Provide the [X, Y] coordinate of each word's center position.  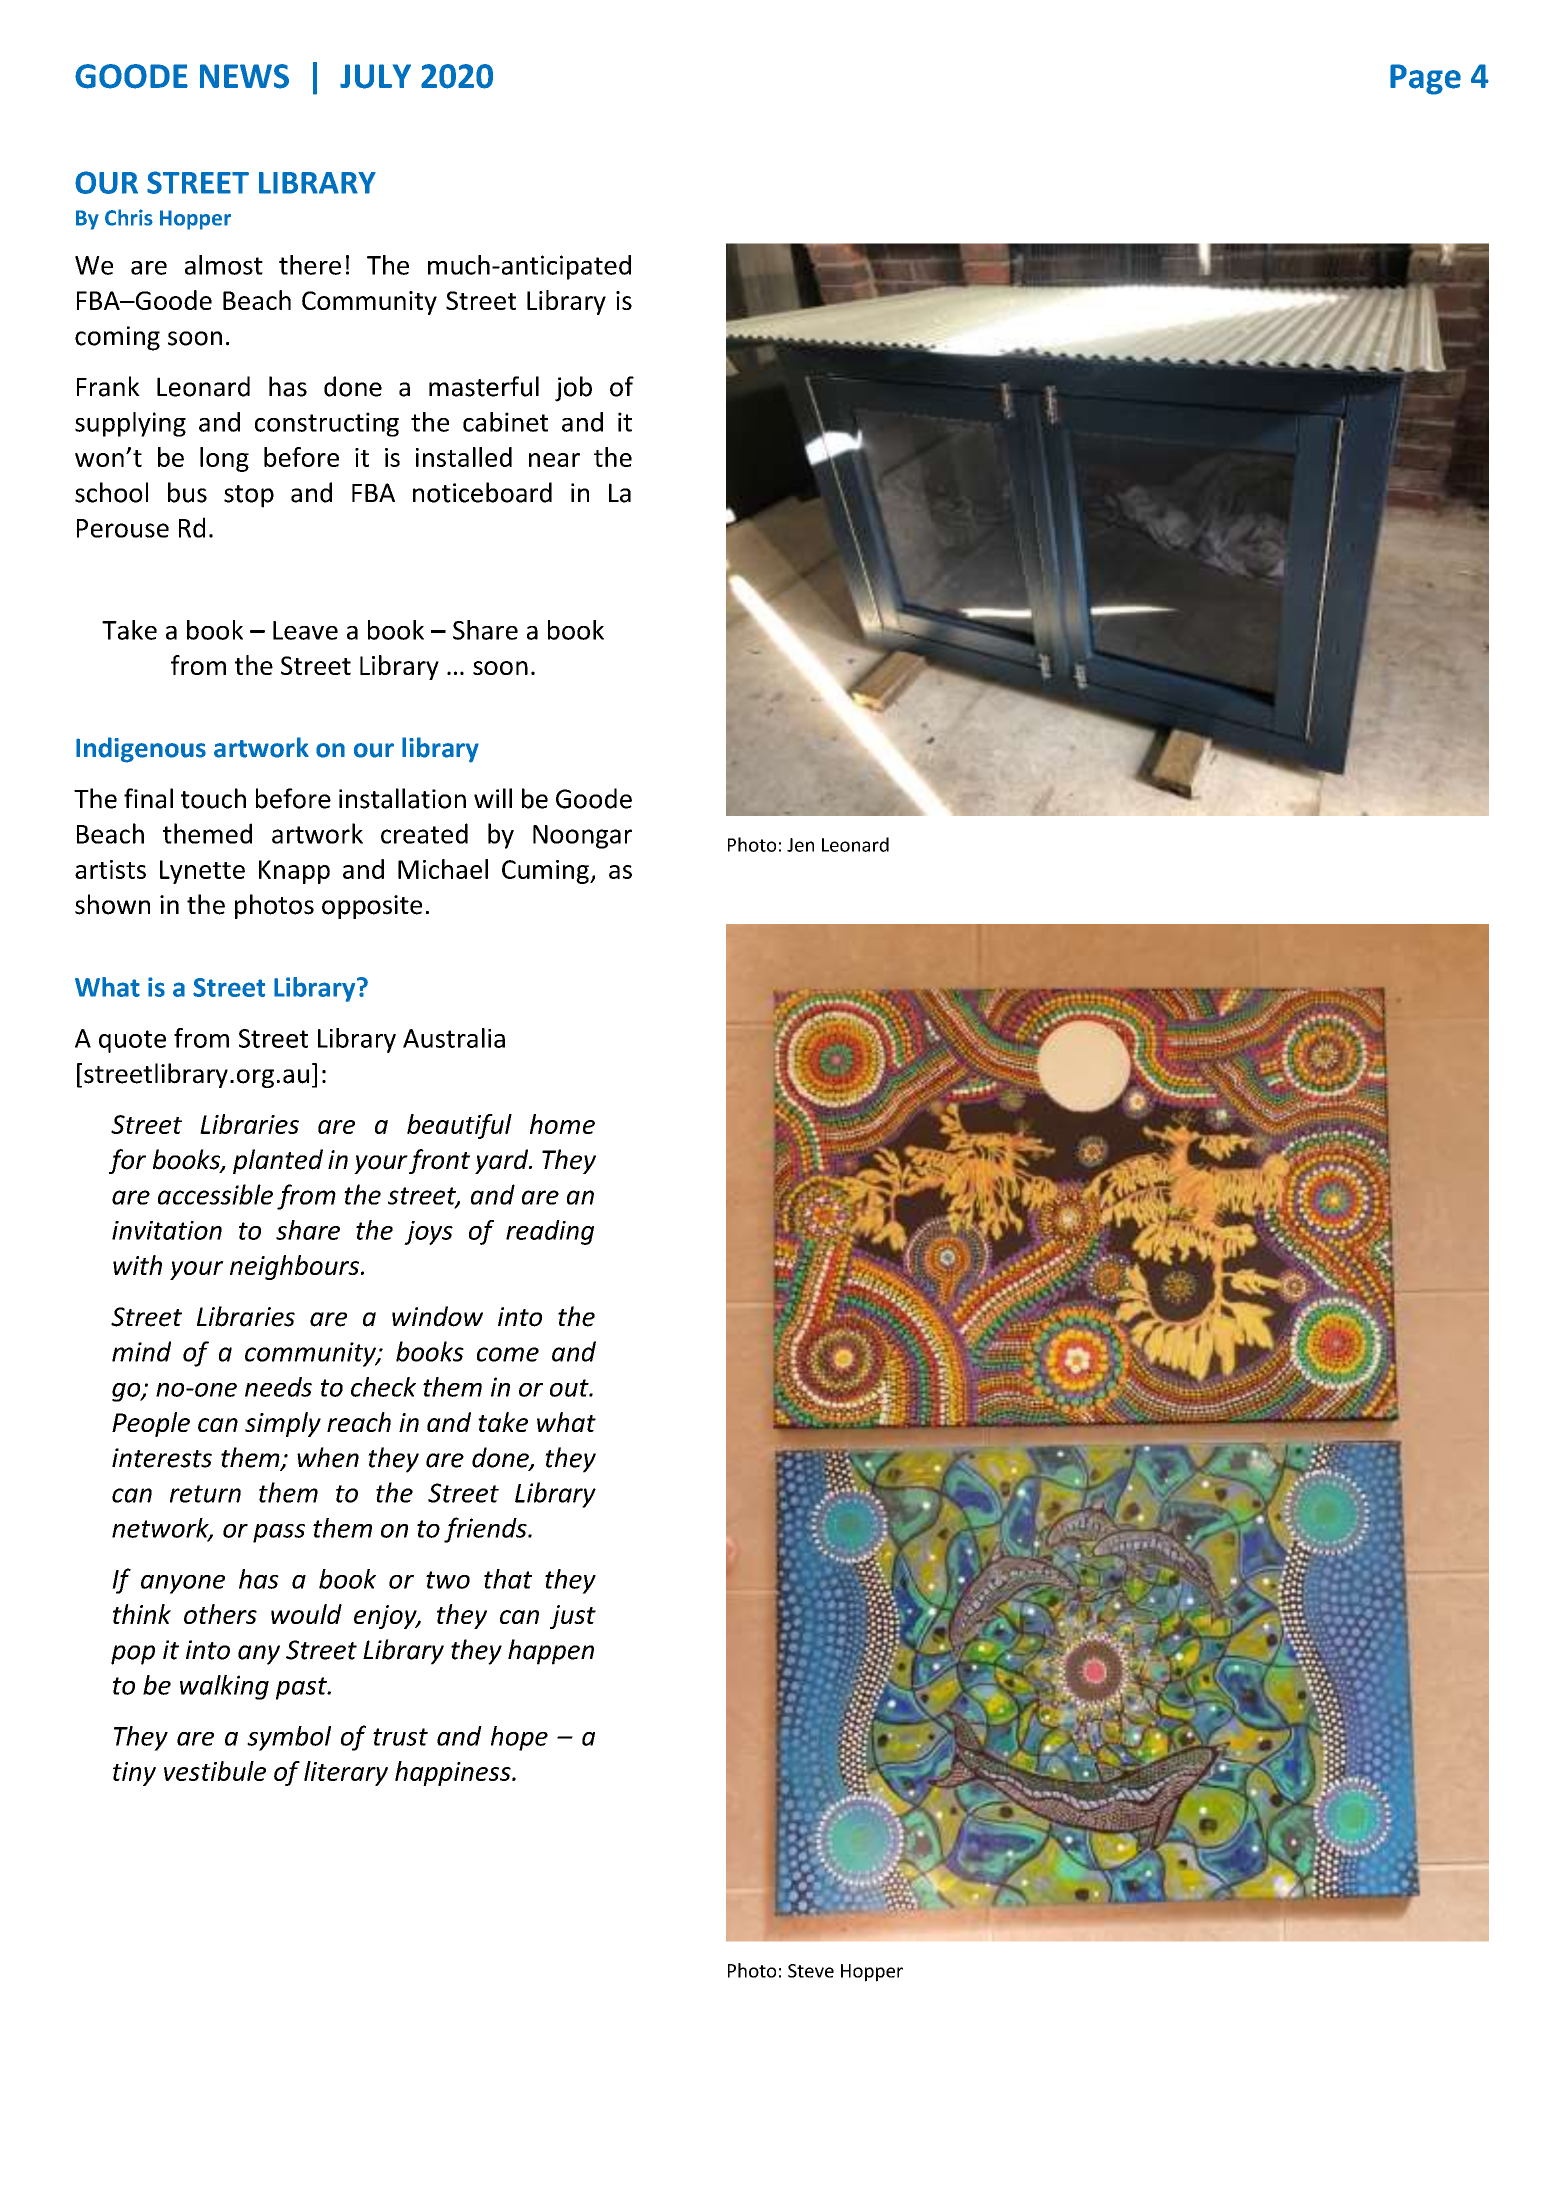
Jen [800, 845]
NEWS [244, 76]
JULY [375, 76]
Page [1425, 79]
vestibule [215, 1771]
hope [519, 1738]
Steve [811, 1971]
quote [132, 1041]
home [562, 1124]
